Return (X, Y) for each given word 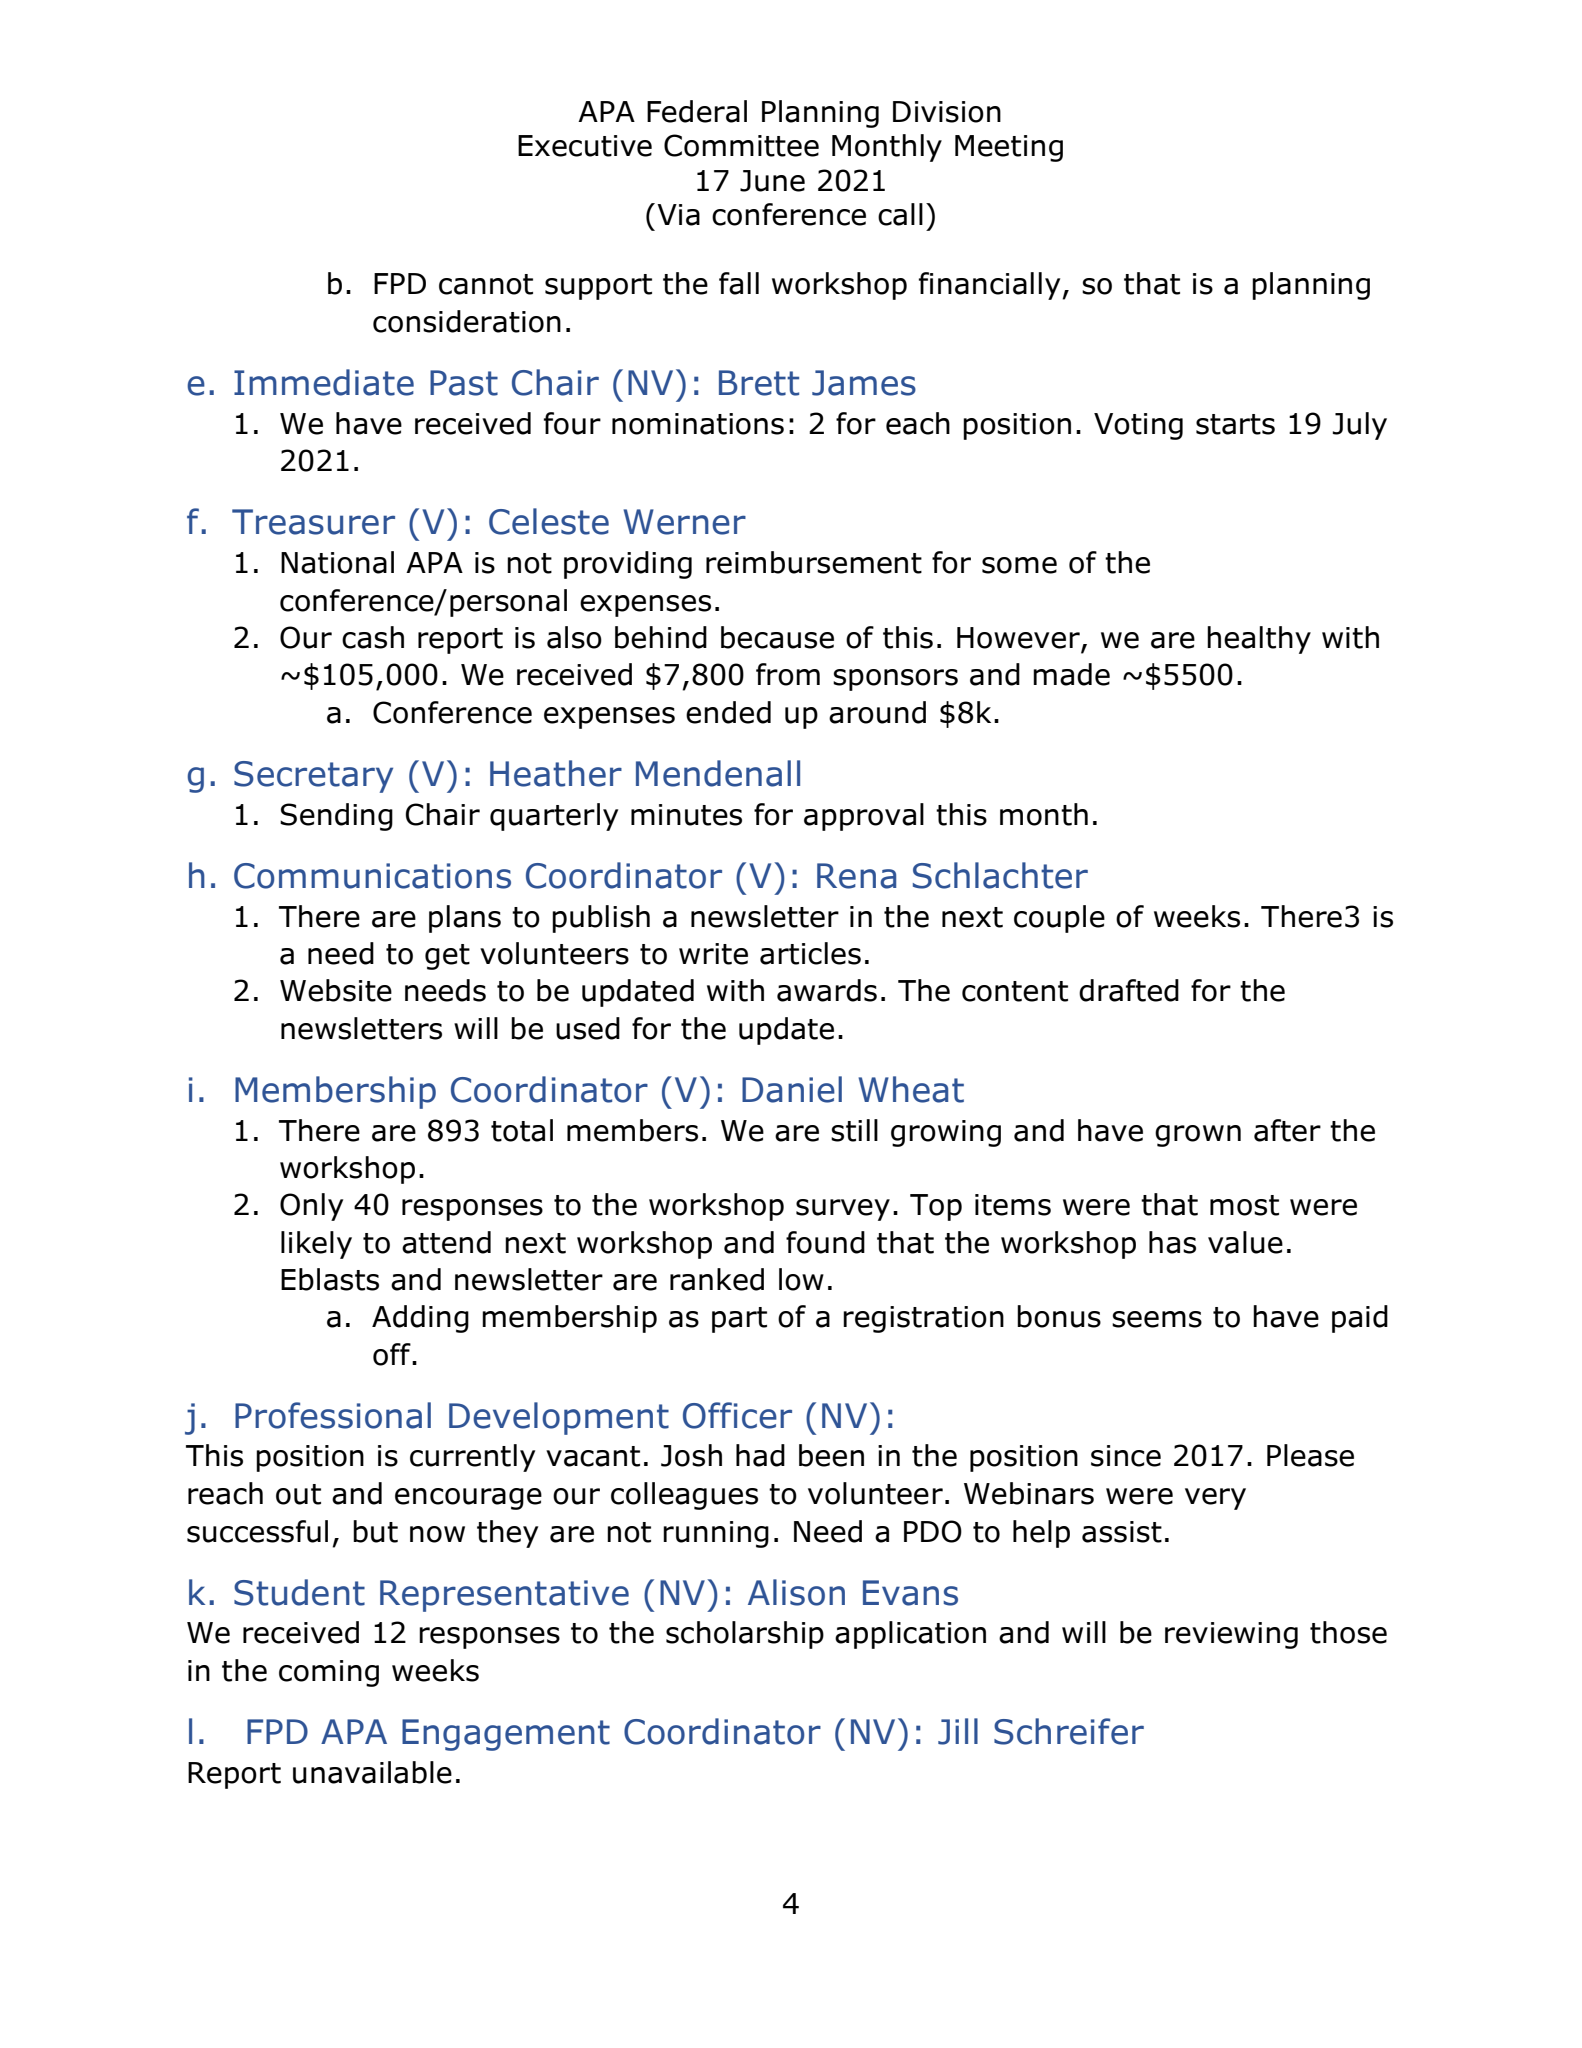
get (447, 957)
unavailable (372, 1772)
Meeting (1009, 148)
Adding (420, 1319)
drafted (1129, 990)
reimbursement (814, 562)
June (772, 181)
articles (810, 953)
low (801, 1279)
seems (1157, 1319)
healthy (1259, 640)
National (337, 562)
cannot (486, 284)
